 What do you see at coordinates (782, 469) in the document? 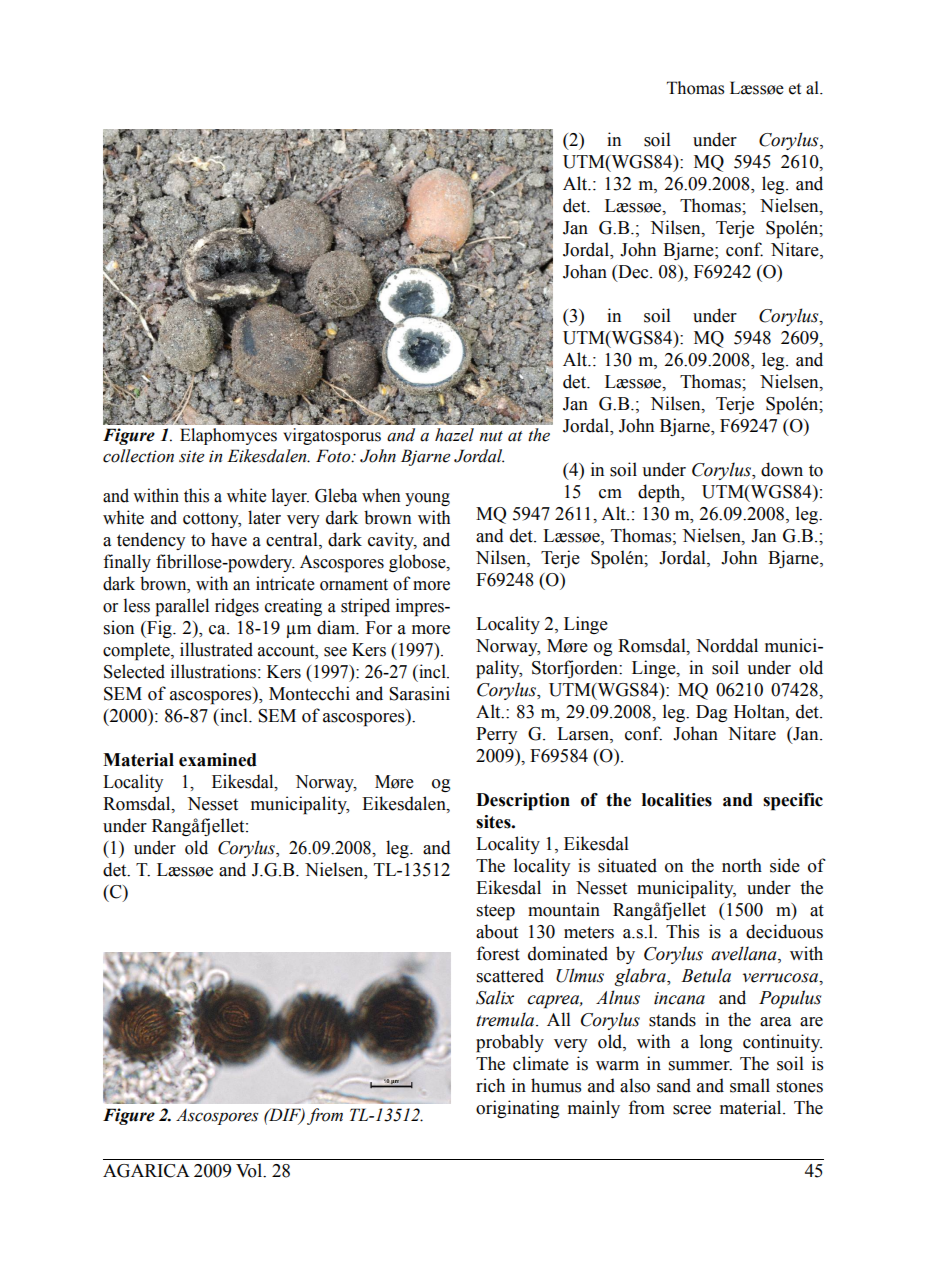
I see `down` at bounding box center [782, 469].
